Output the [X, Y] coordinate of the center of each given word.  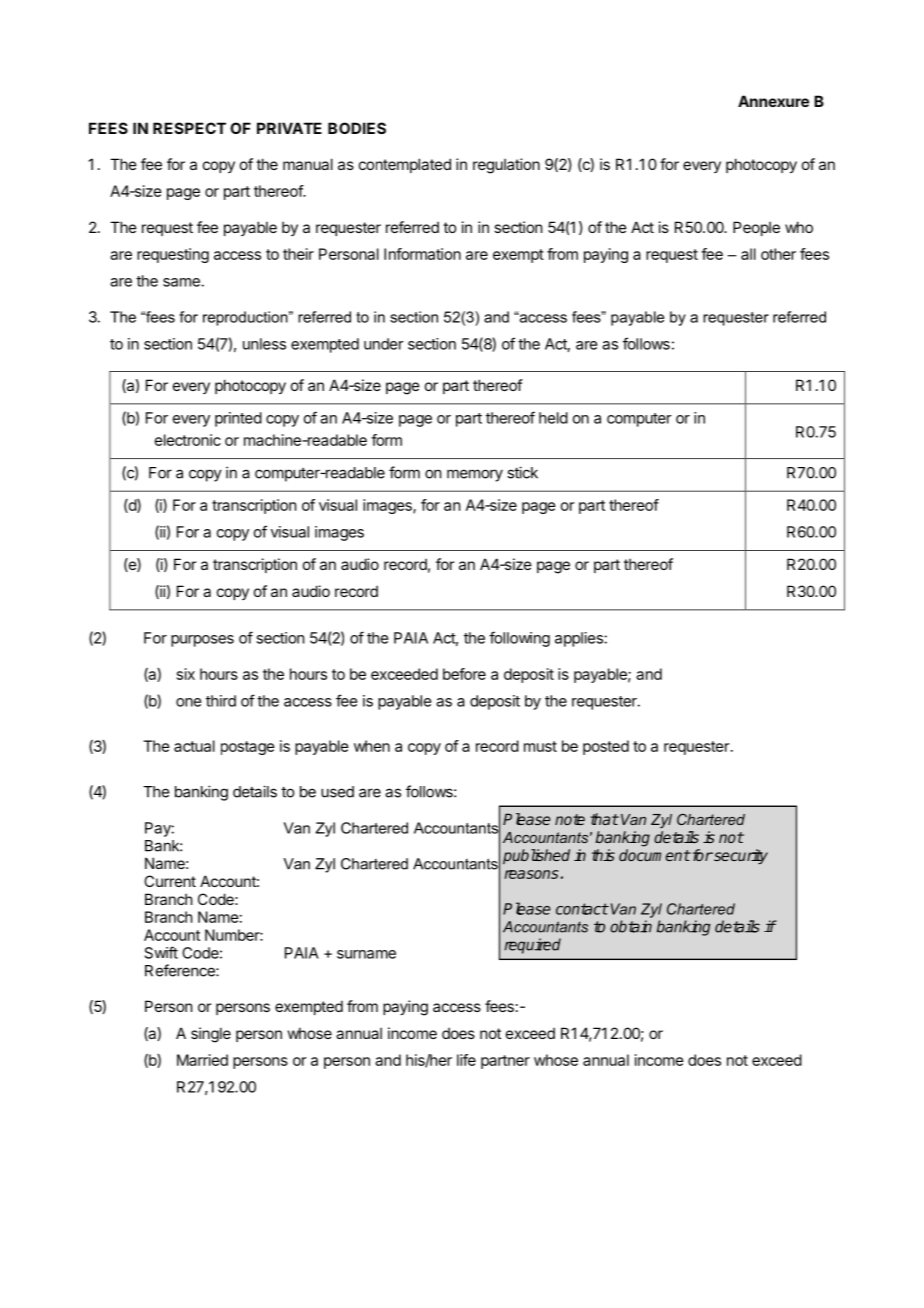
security [740, 856]
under [384, 344]
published [536, 856]
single [211, 1035]
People [756, 228]
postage [248, 748]
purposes [202, 641]
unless [264, 344]
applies [580, 639]
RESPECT [189, 128]
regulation [506, 166]
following [519, 639]
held [553, 418]
